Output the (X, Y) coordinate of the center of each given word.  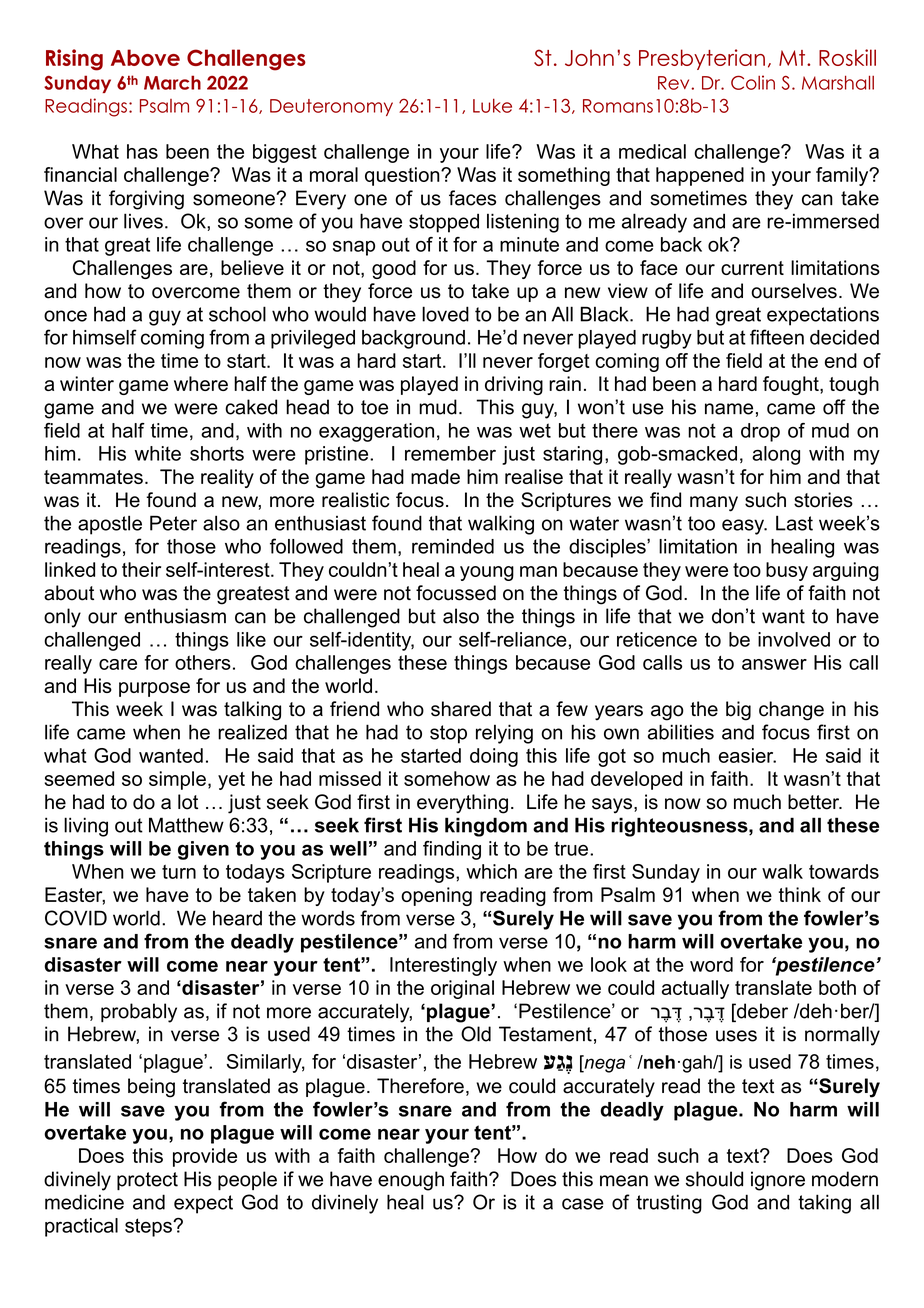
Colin (753, 82)
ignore (778, 1181)
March (172, 82)
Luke (492, 105)
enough (411, 1181)
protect (147, 1181)
